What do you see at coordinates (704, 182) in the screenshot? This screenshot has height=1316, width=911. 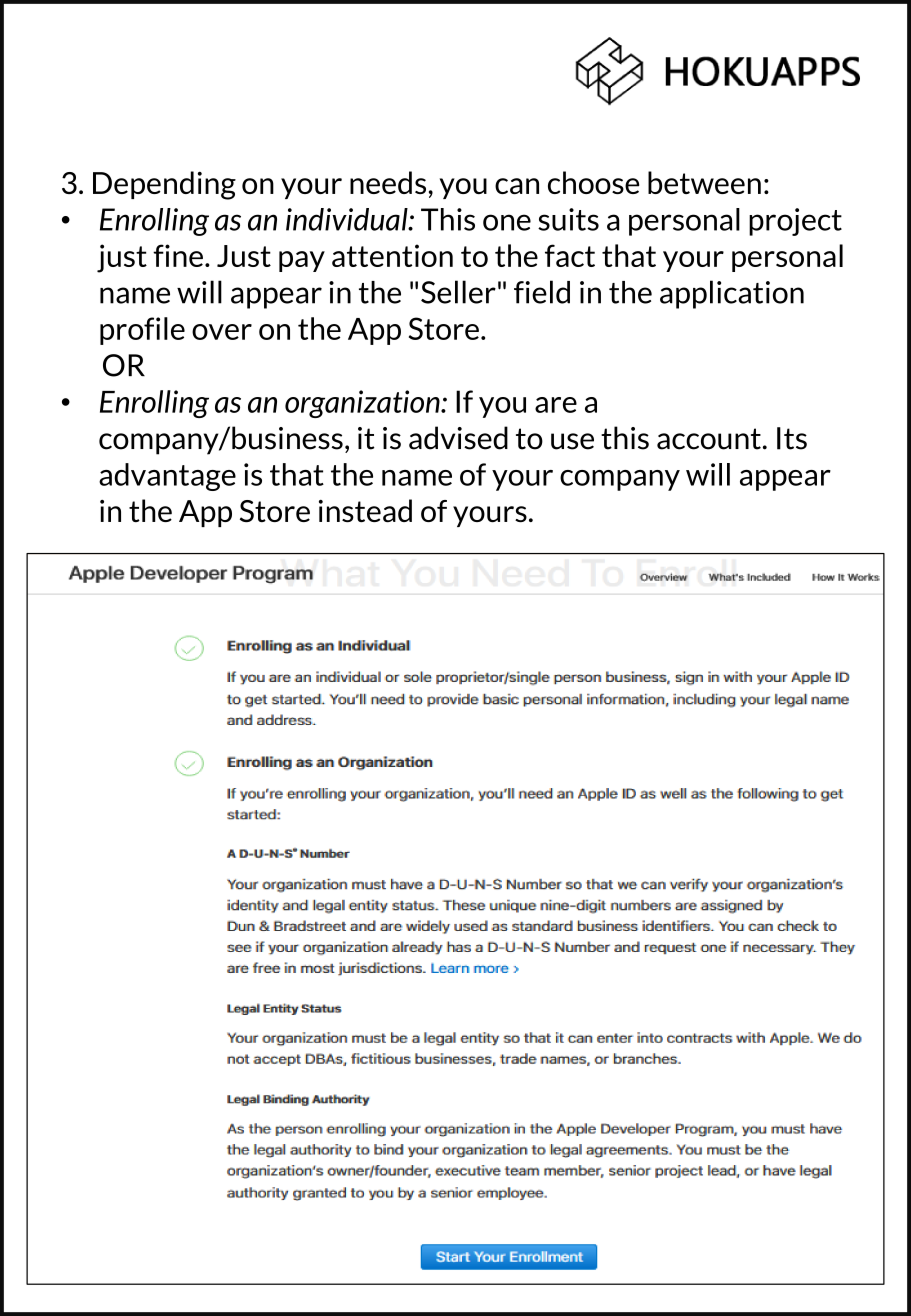 I see `between` at bounding box center [704, 182].
